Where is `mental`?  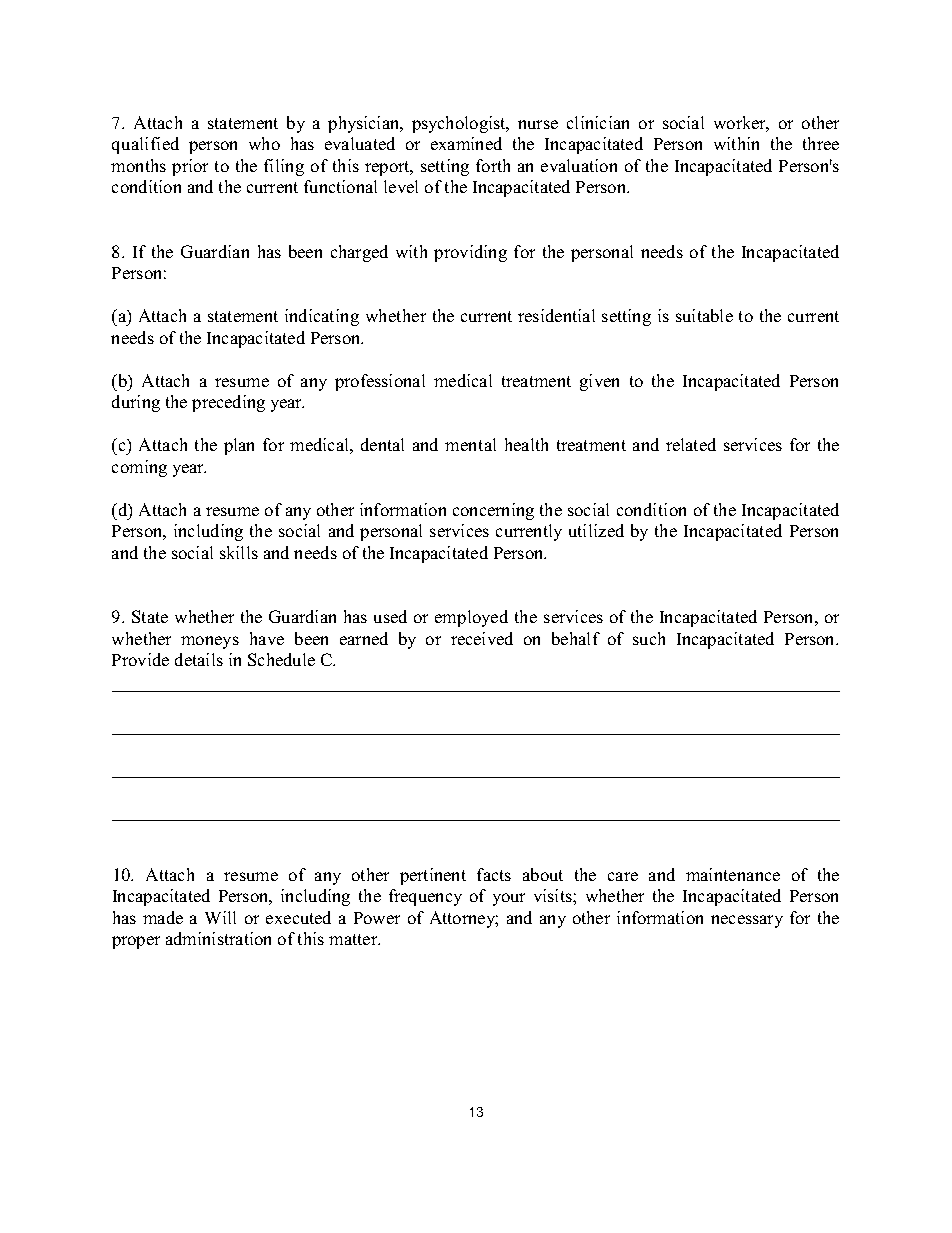 mental is located at coordinates (470, 444).
